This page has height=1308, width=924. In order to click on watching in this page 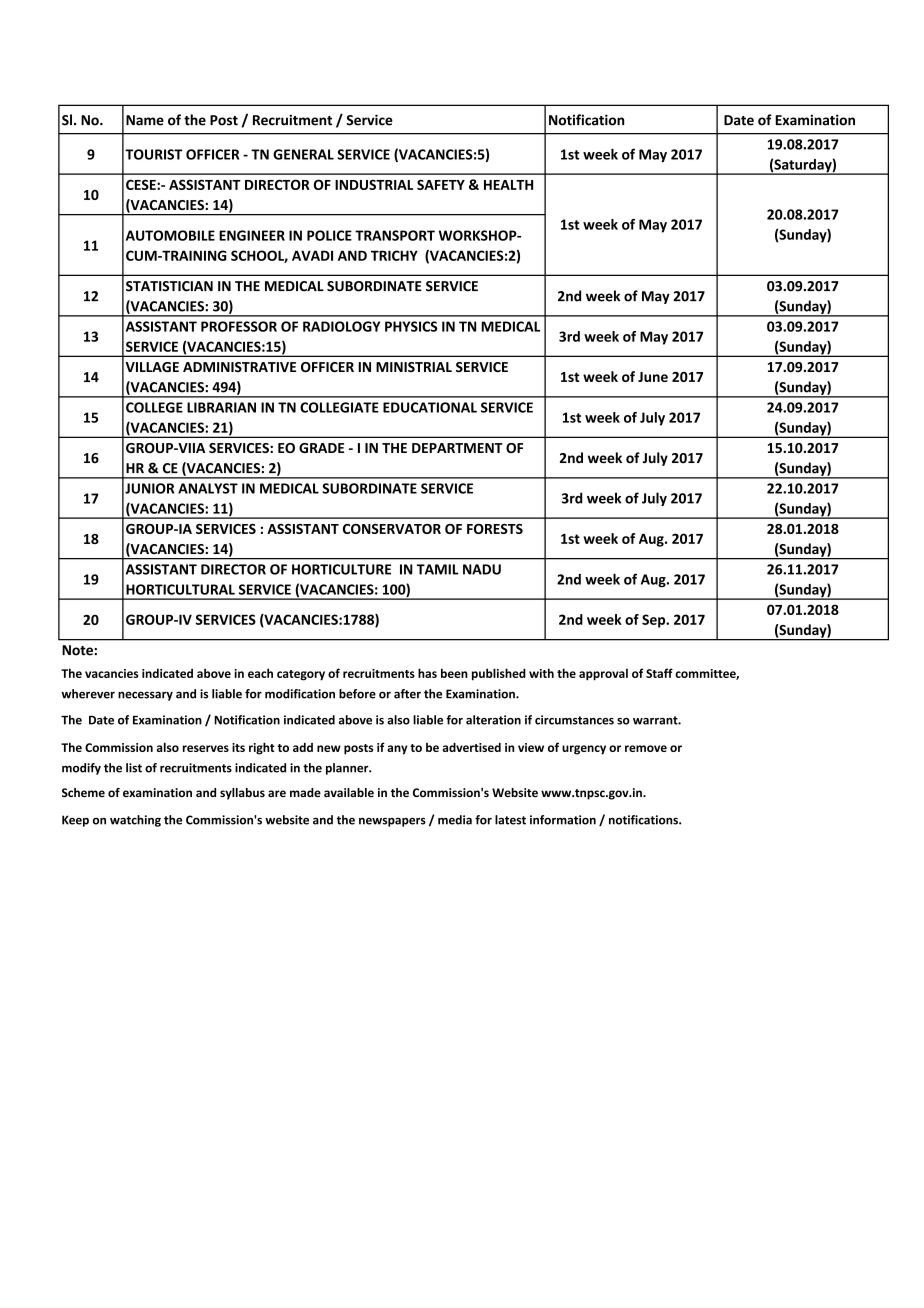, I will do `click(135, 821)`.
